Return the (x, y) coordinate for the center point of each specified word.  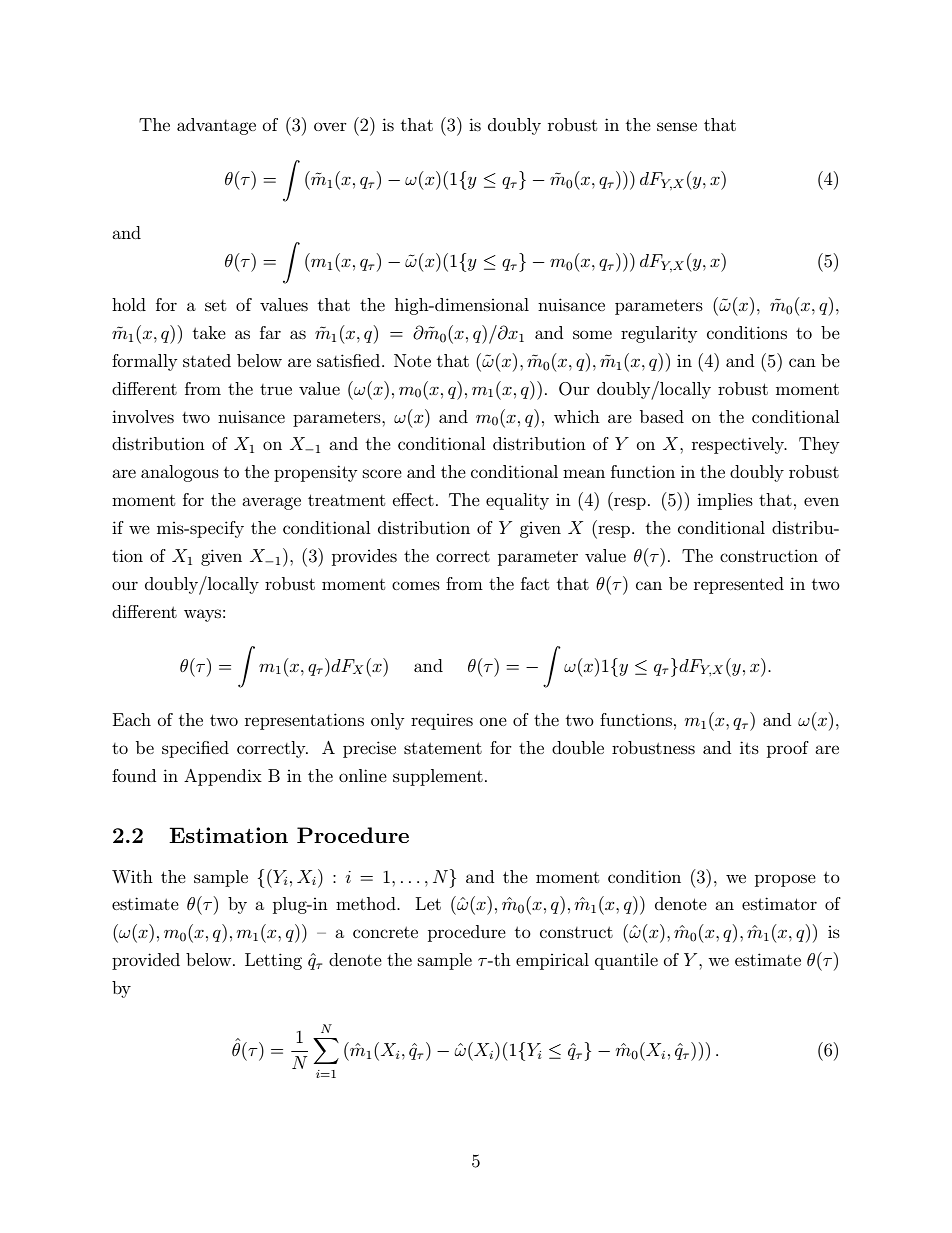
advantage (216, 126)
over (330, 126)
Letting (273, 961)
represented (739, 585)
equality (517, 501)
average (271, 503)
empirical (552, 961)
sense (677, 126)
